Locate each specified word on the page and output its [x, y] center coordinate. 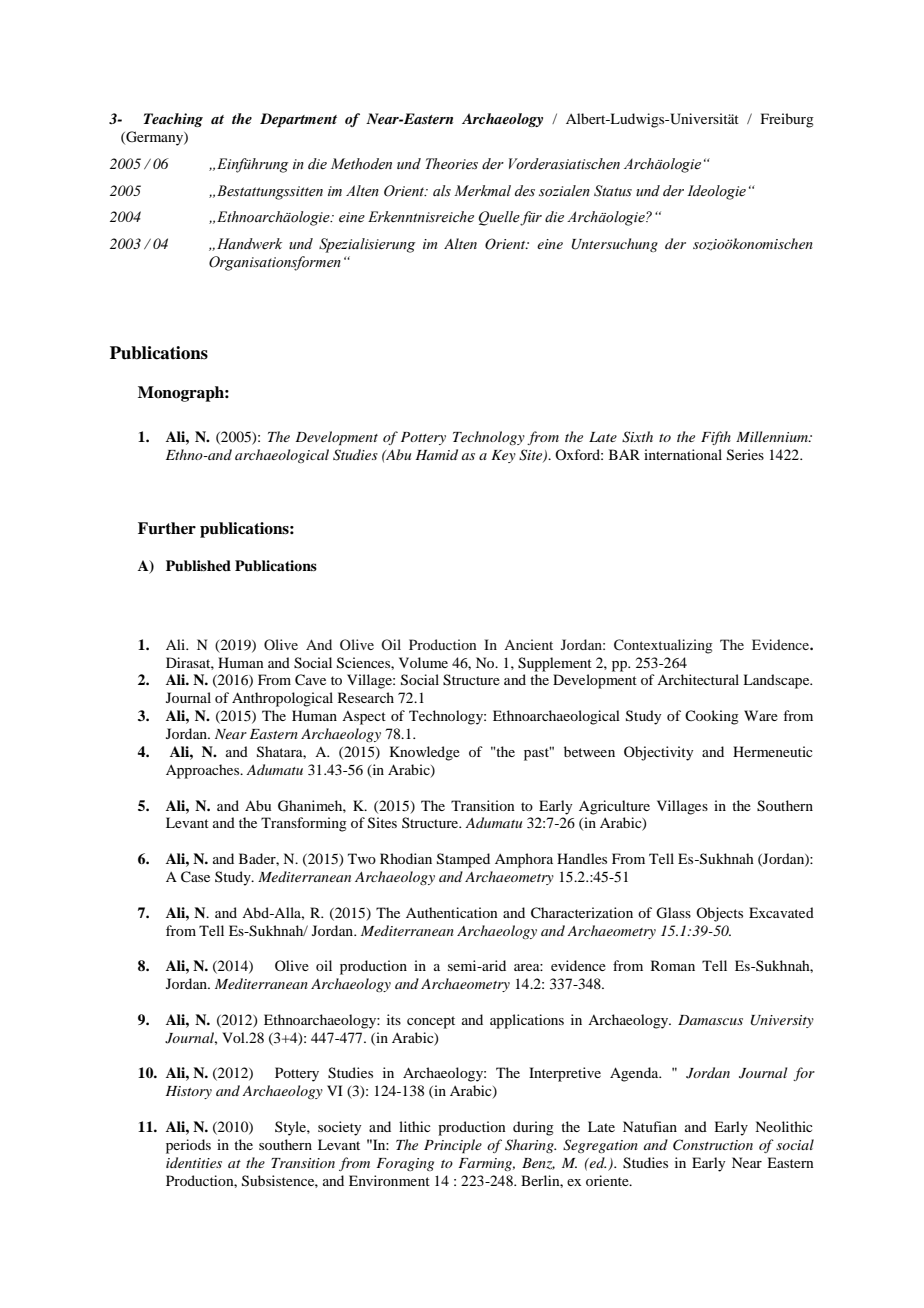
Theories [452, 164]
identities [194, 1162]
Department [298, 120]
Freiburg [787, 120]
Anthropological [282, 699]
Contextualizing [663, 646]
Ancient [528, 644]
